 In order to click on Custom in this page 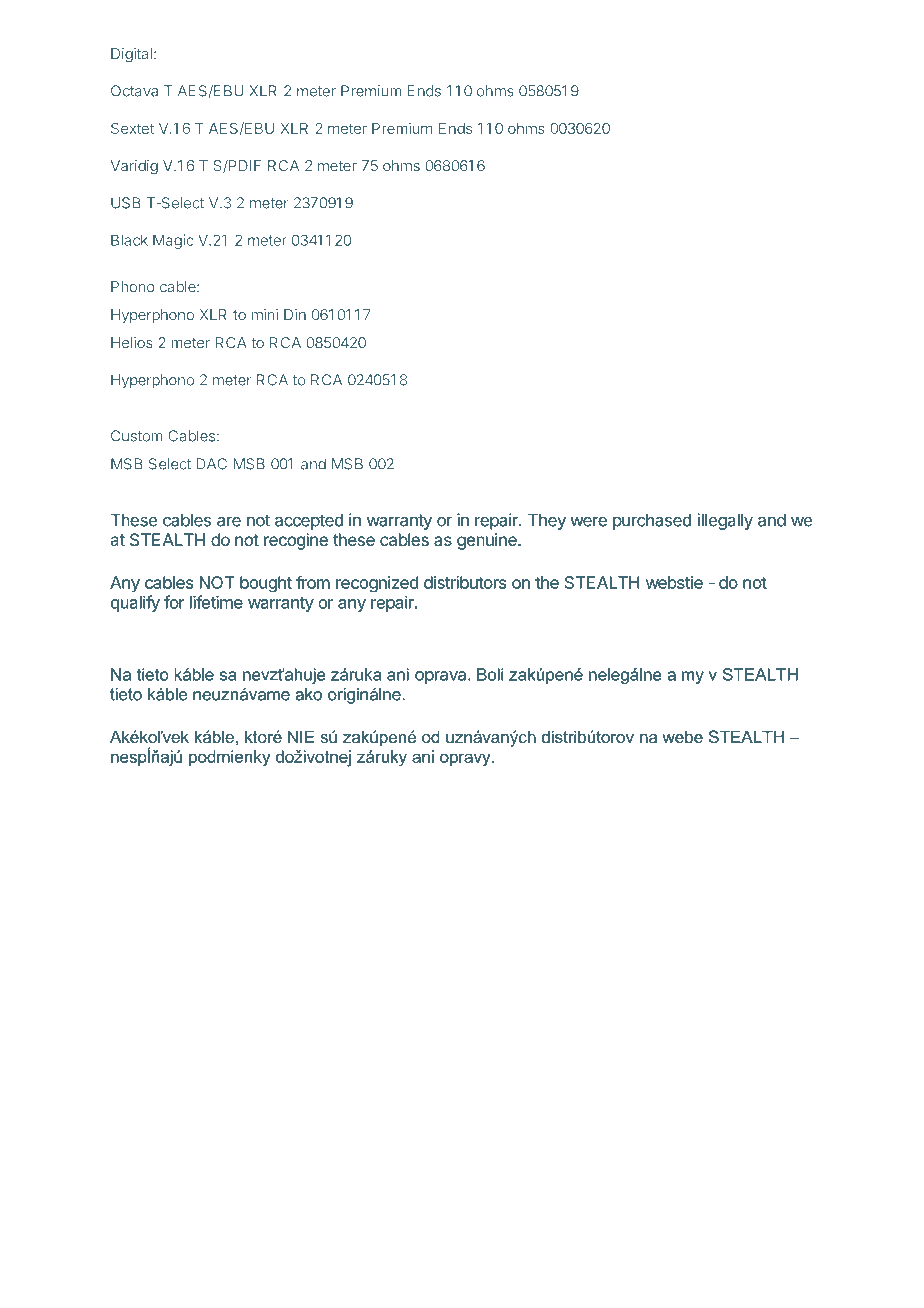, I will do `click(137, 436)`.
